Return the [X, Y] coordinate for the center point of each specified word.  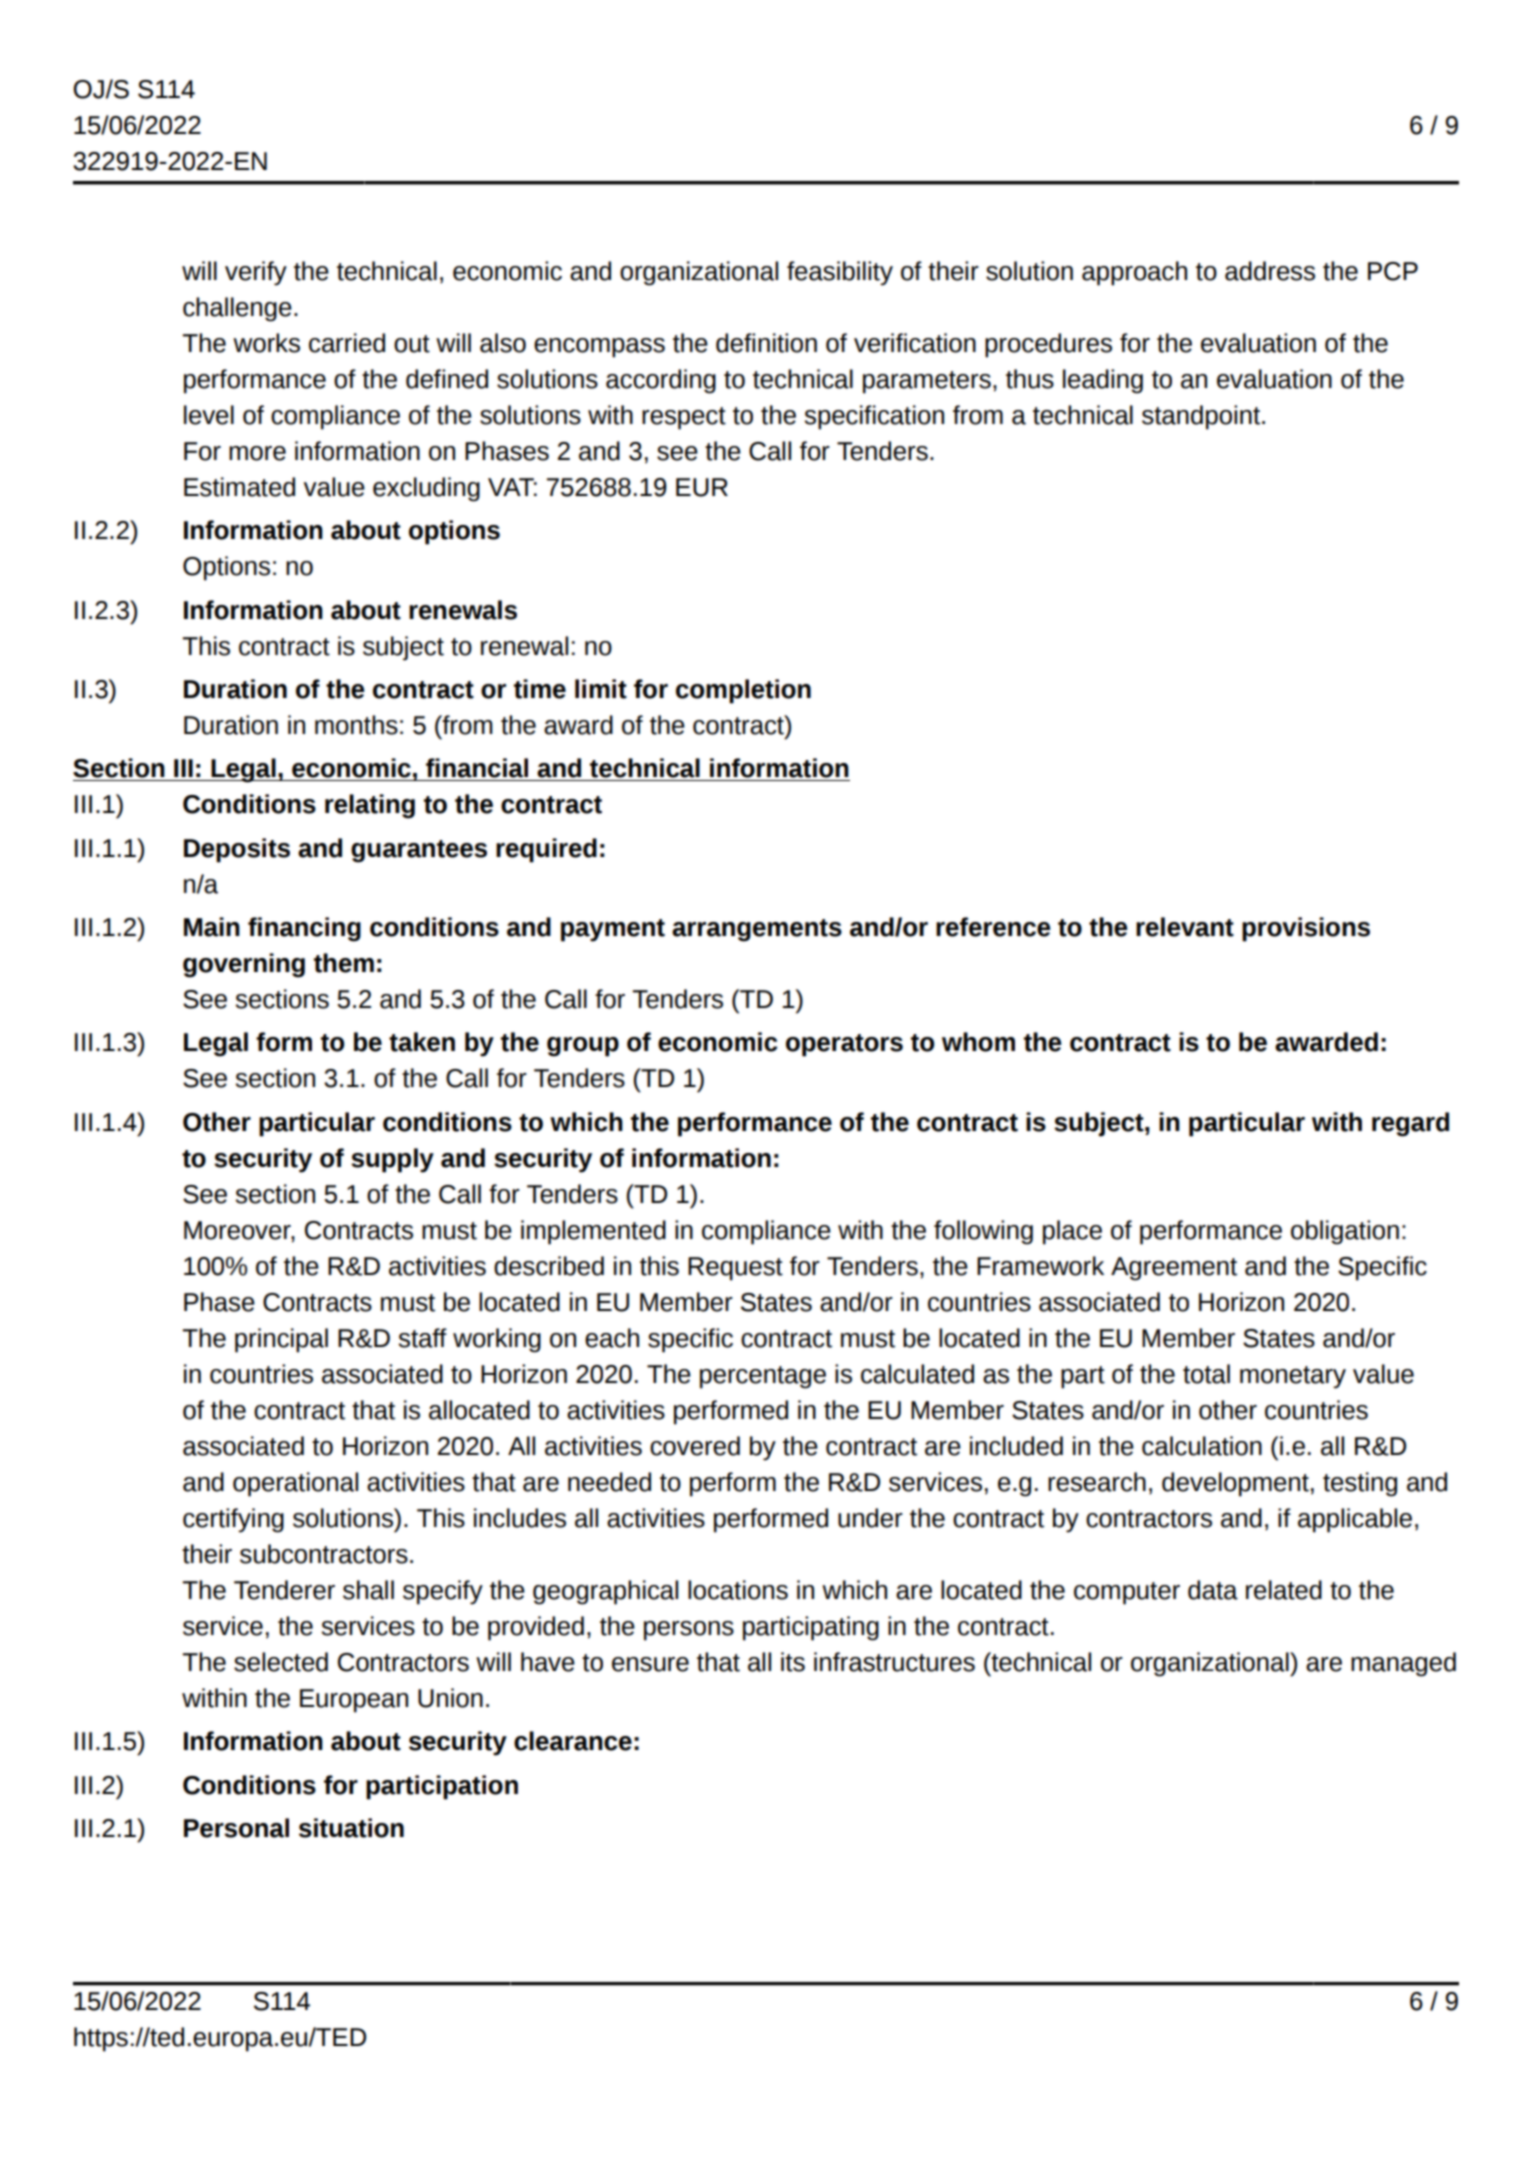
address [1270, 271]
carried [347, 343]
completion [743, 691]
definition [766, 343]
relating [370, 806]
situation [351, 1828]
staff [423, 1338]
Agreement [1174, 1269]
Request [735, 1269]
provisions [1306, 929]
